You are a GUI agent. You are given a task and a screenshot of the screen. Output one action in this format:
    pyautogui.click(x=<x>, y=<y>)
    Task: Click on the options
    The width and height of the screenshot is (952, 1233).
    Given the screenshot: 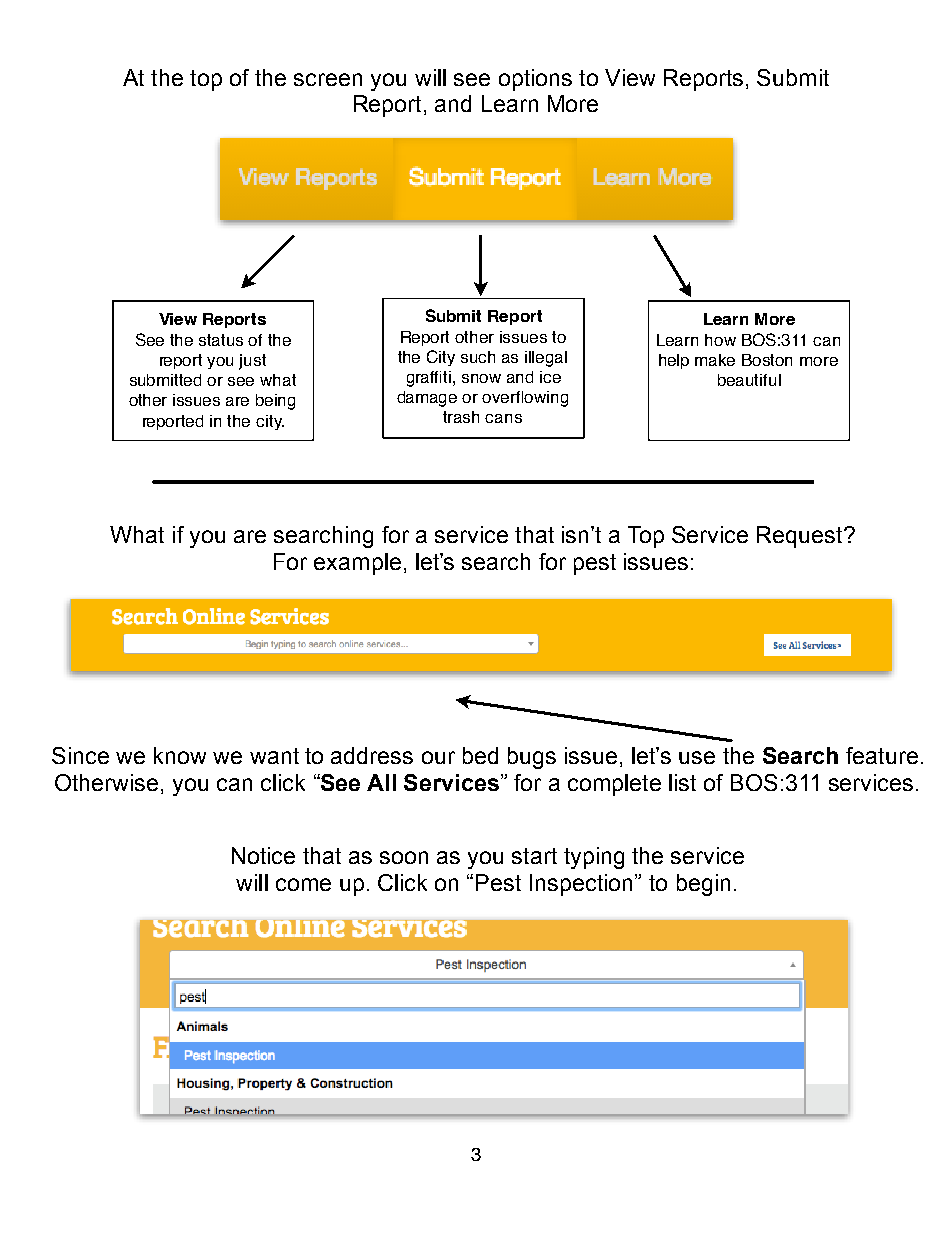 What is the action you would take?
    pyautogui.click(x=535, y=80)
